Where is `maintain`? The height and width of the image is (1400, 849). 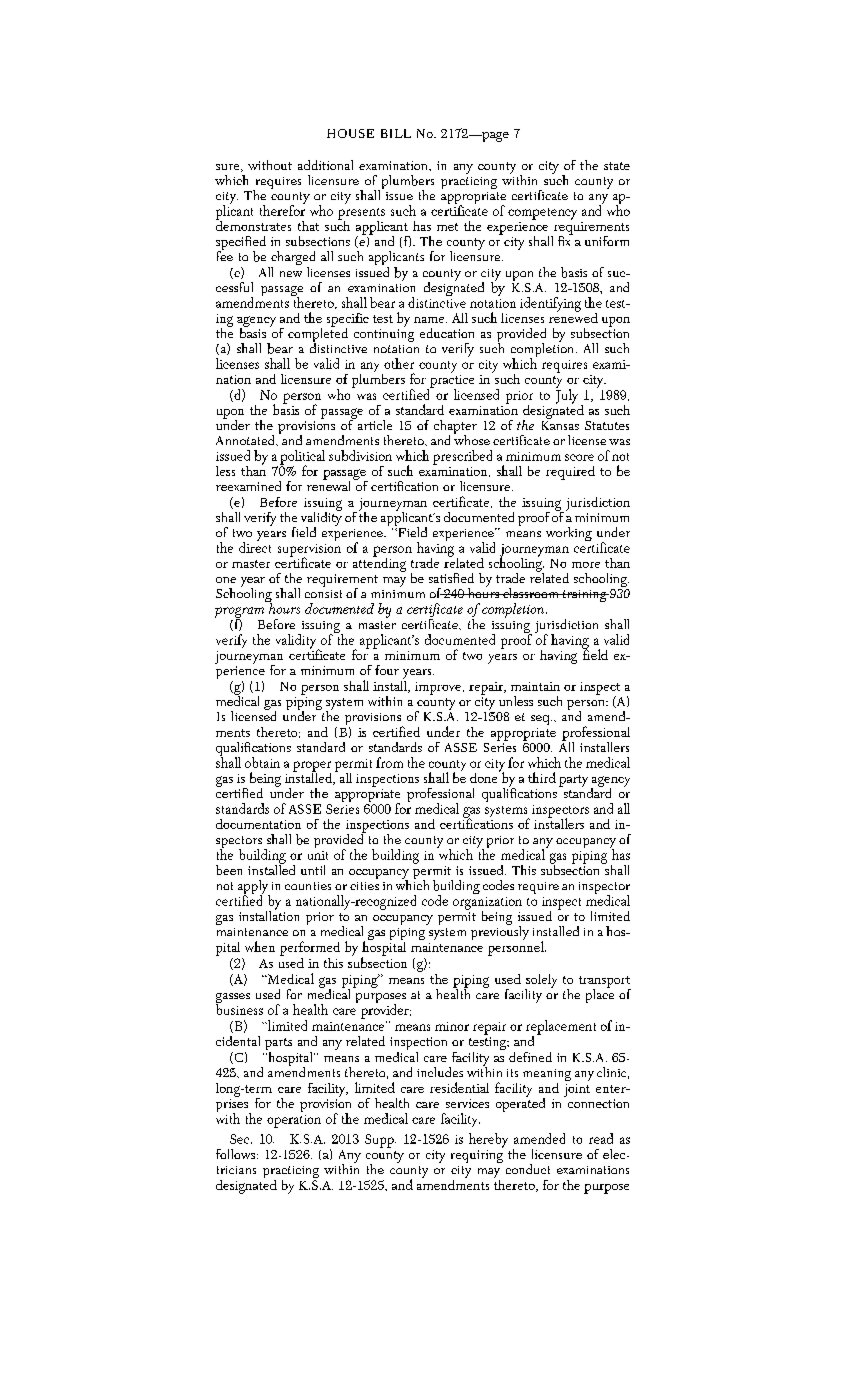 maintain is located at coordinates (535, 686).
